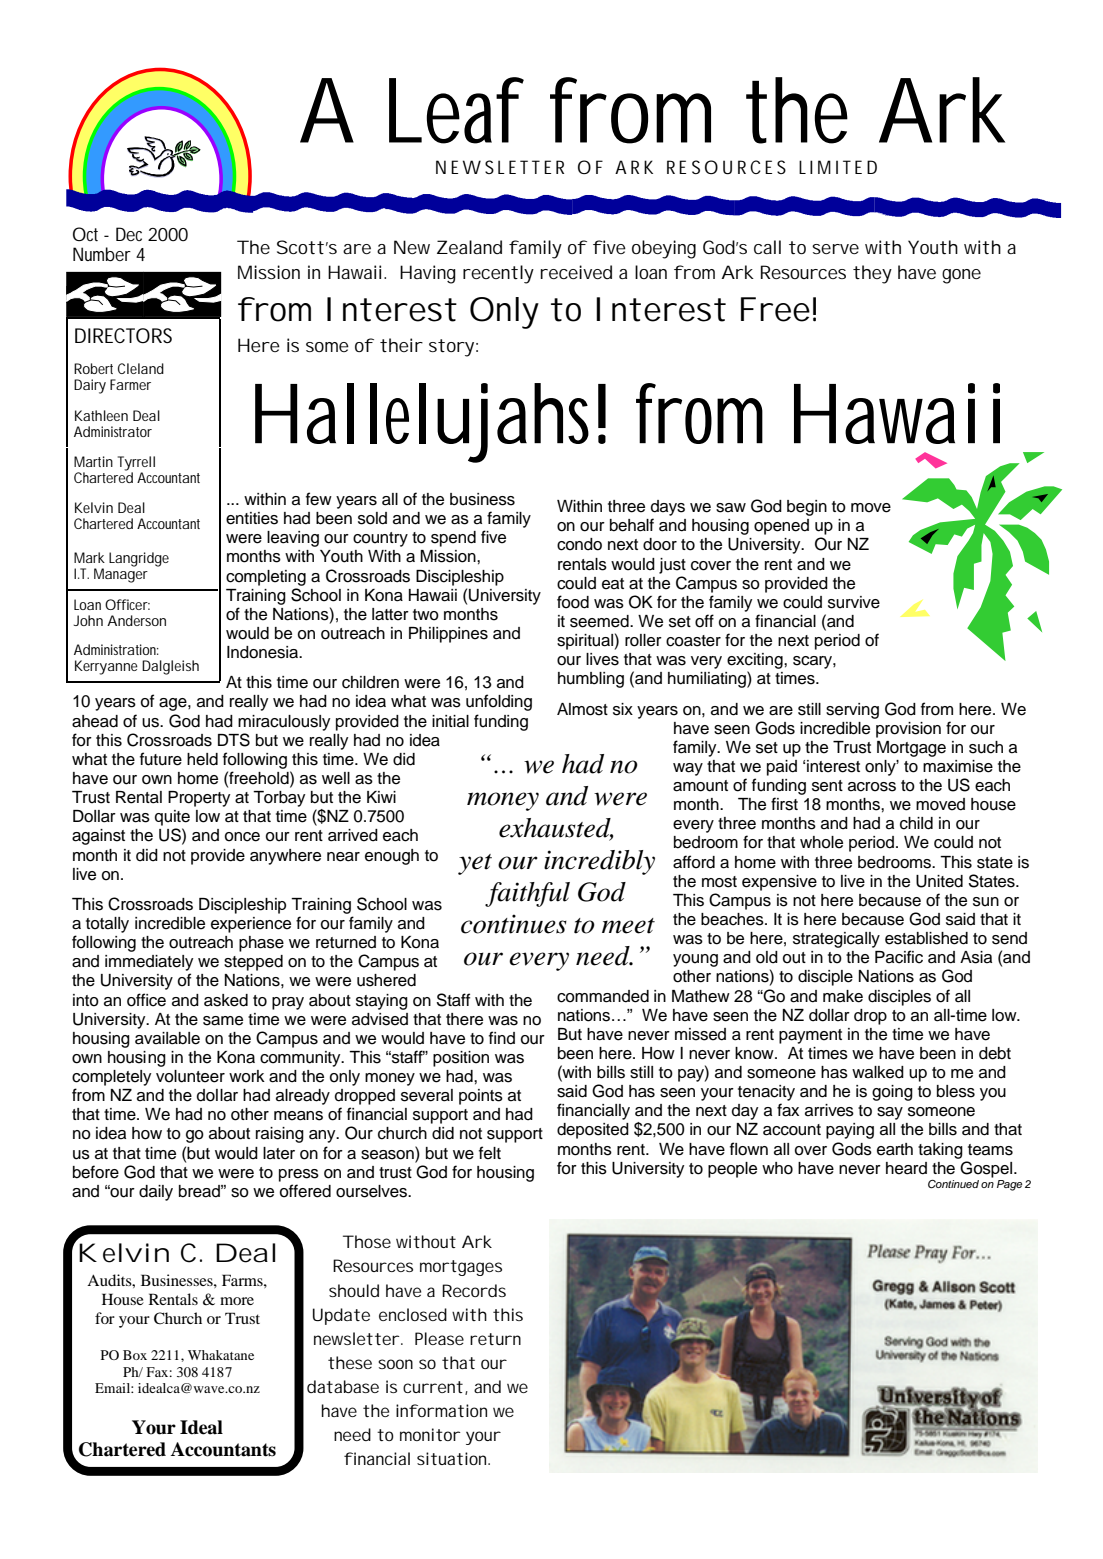 The image size is (1103, 1559). Describe the element at coordinates (953, 1184) in the document. I see `Continued` at that location.
